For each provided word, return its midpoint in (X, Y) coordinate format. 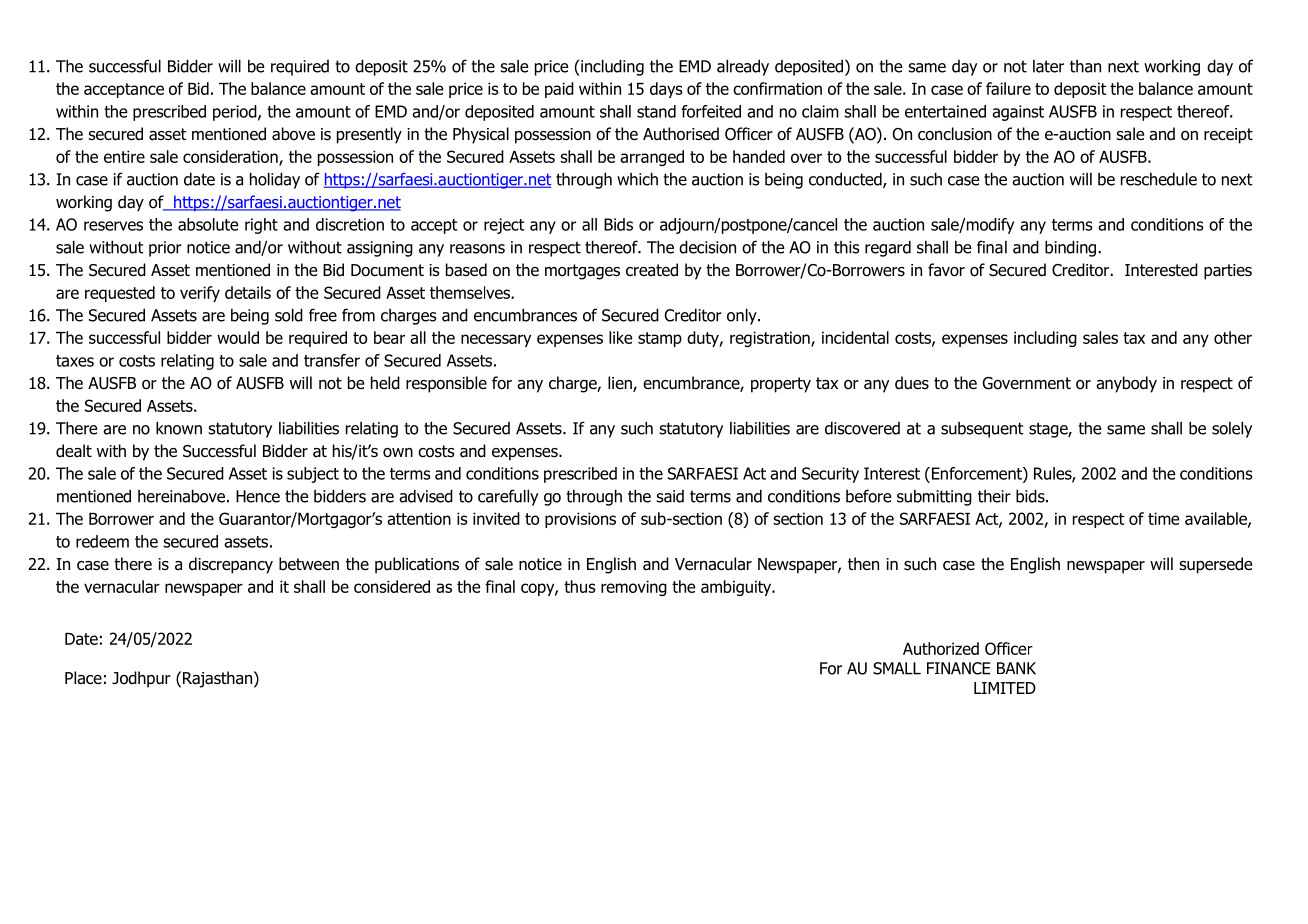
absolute (208, 224)
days (666, 90)
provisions (580, 520)
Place (83, 678)
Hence (258, 496)
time (1163, 518)
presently (369, 135)
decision (707, 247)
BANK (1016, 668)
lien (621, 384)
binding (1072, 248)
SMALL (897, 668)
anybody (1126, 384)
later (1048, 66)
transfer (332, 360)
